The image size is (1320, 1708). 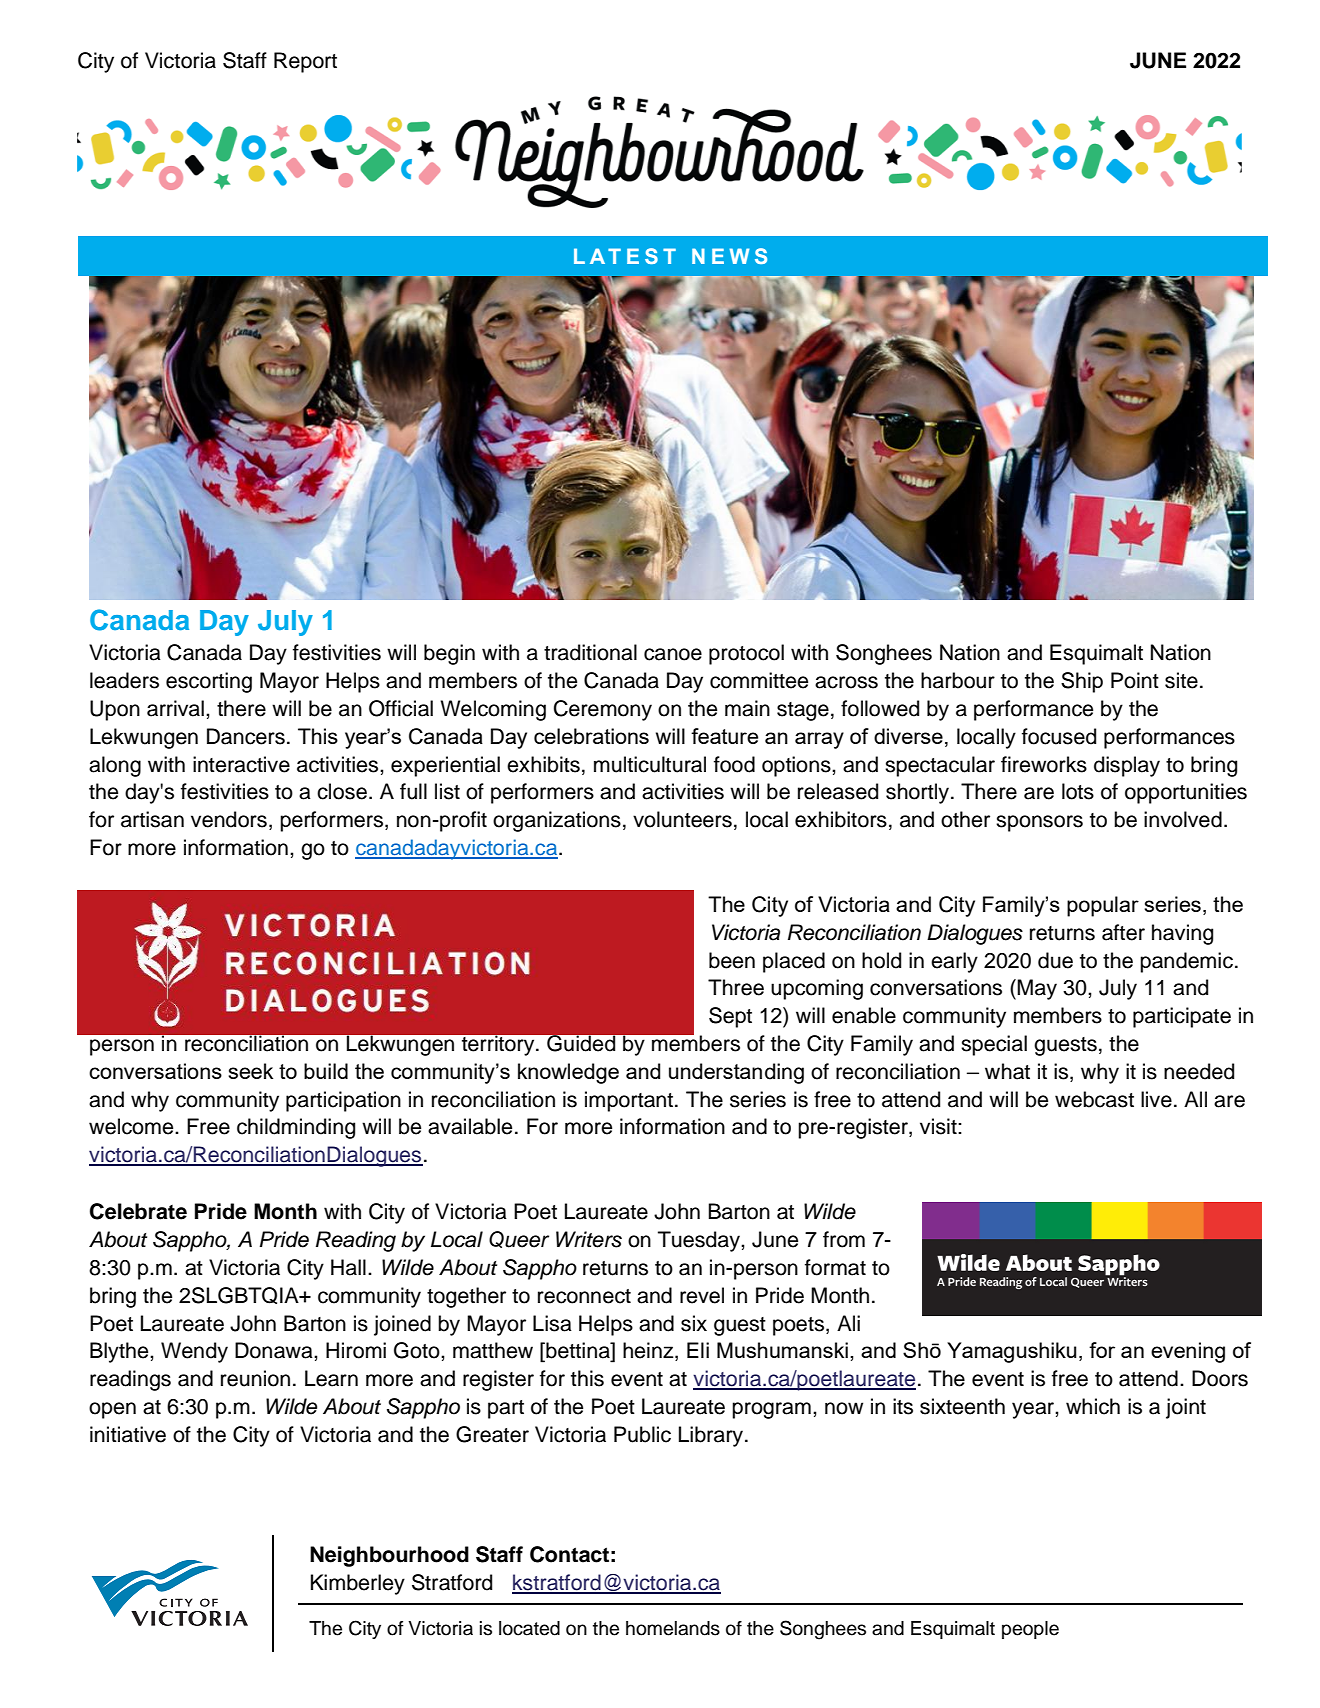 I want to click on Ship, so click(x=1082, y=682).
